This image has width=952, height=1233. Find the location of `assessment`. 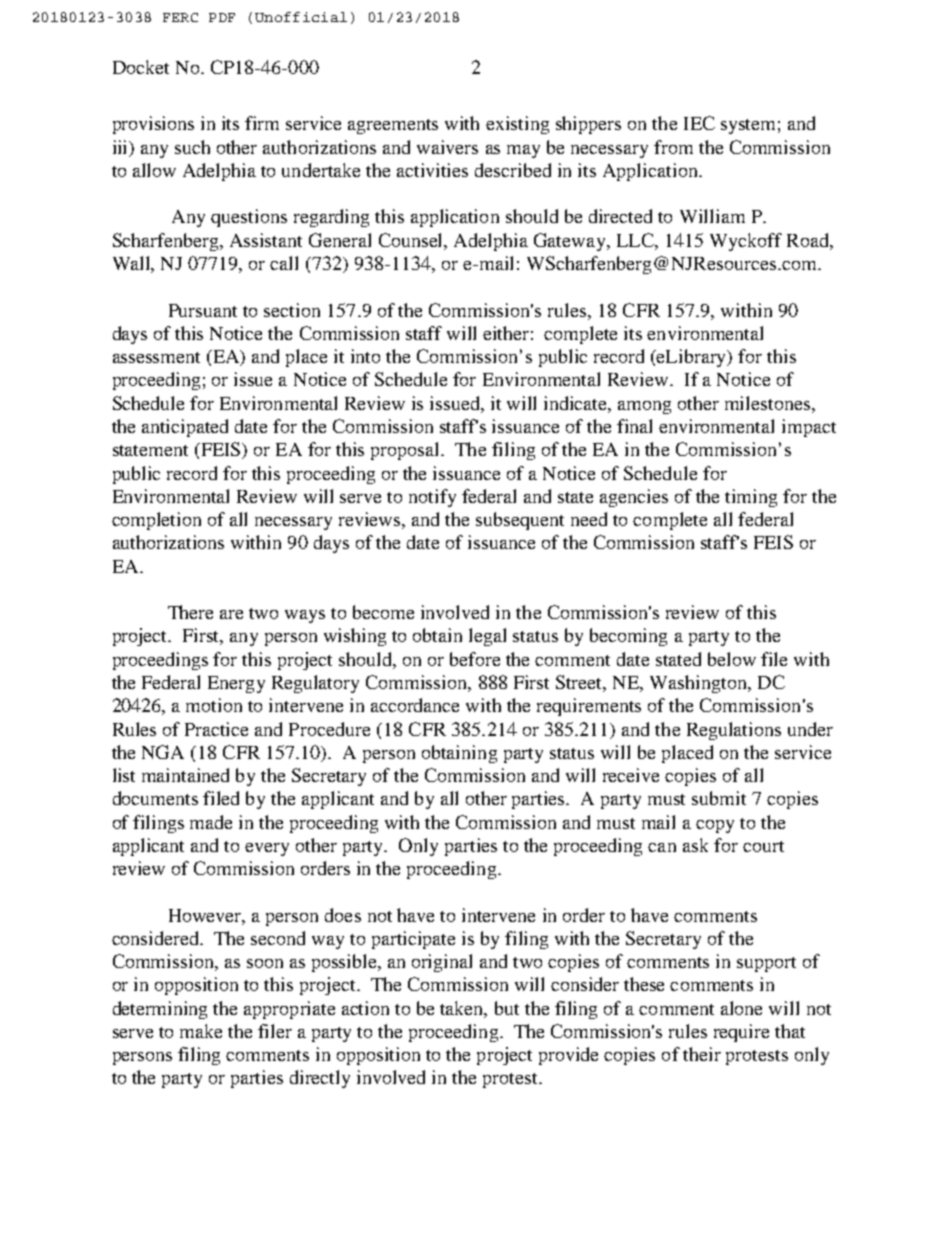

assessment is located at coordinates (156, 357).
